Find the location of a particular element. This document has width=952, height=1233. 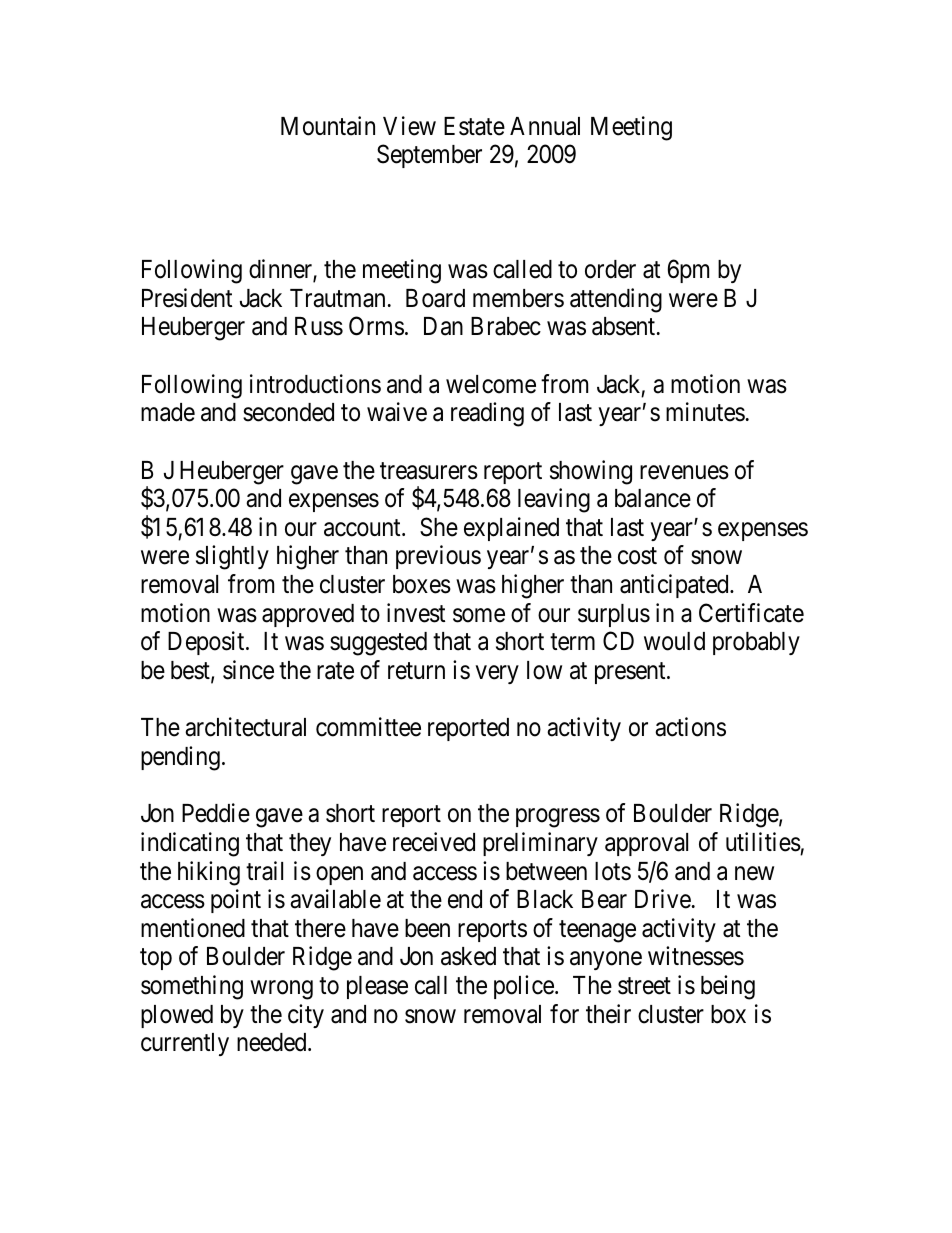

Mountain is located at coordinates (328, 126).
